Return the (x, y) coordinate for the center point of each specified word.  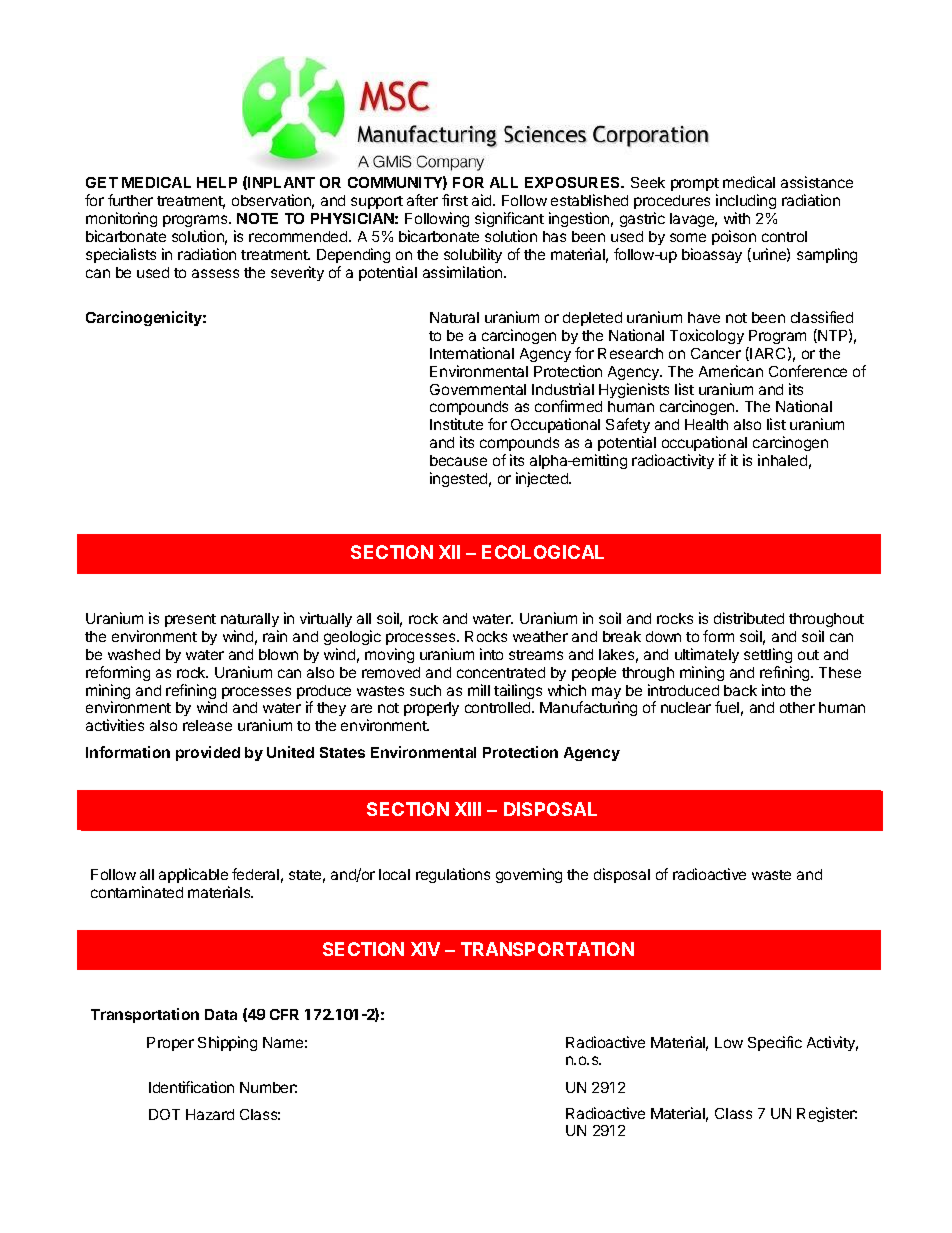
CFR (284, 1014)
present (190, 620)
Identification (191, 1087)
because (458, 460)
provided (208, 753)
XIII (468, 809)
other (797, 707)
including (746, 203)
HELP (217, 182)
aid (483, 200)
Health (706, 424)
